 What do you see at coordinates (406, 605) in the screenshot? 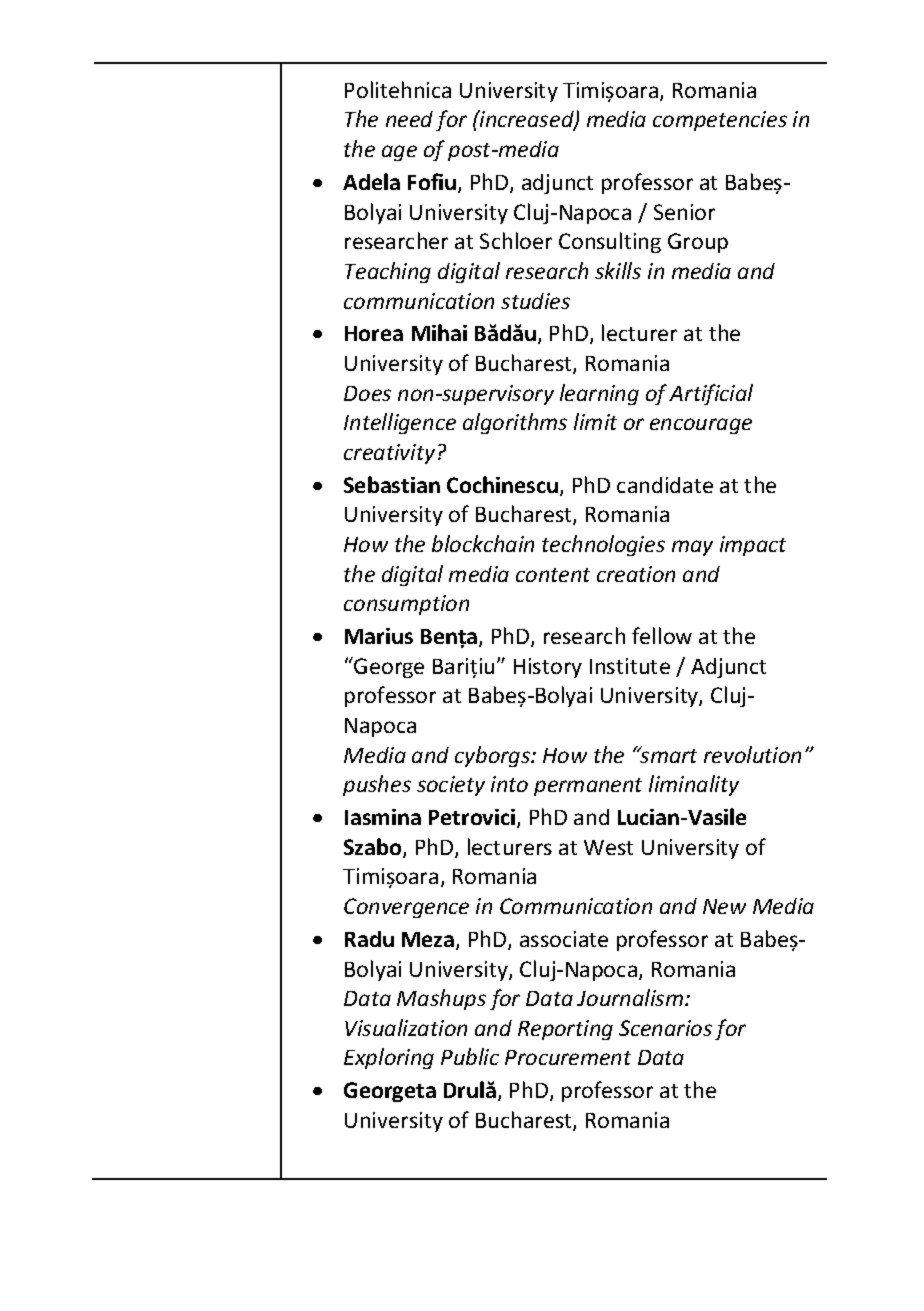
I see `consumption` at bounding box center [406, 605].
